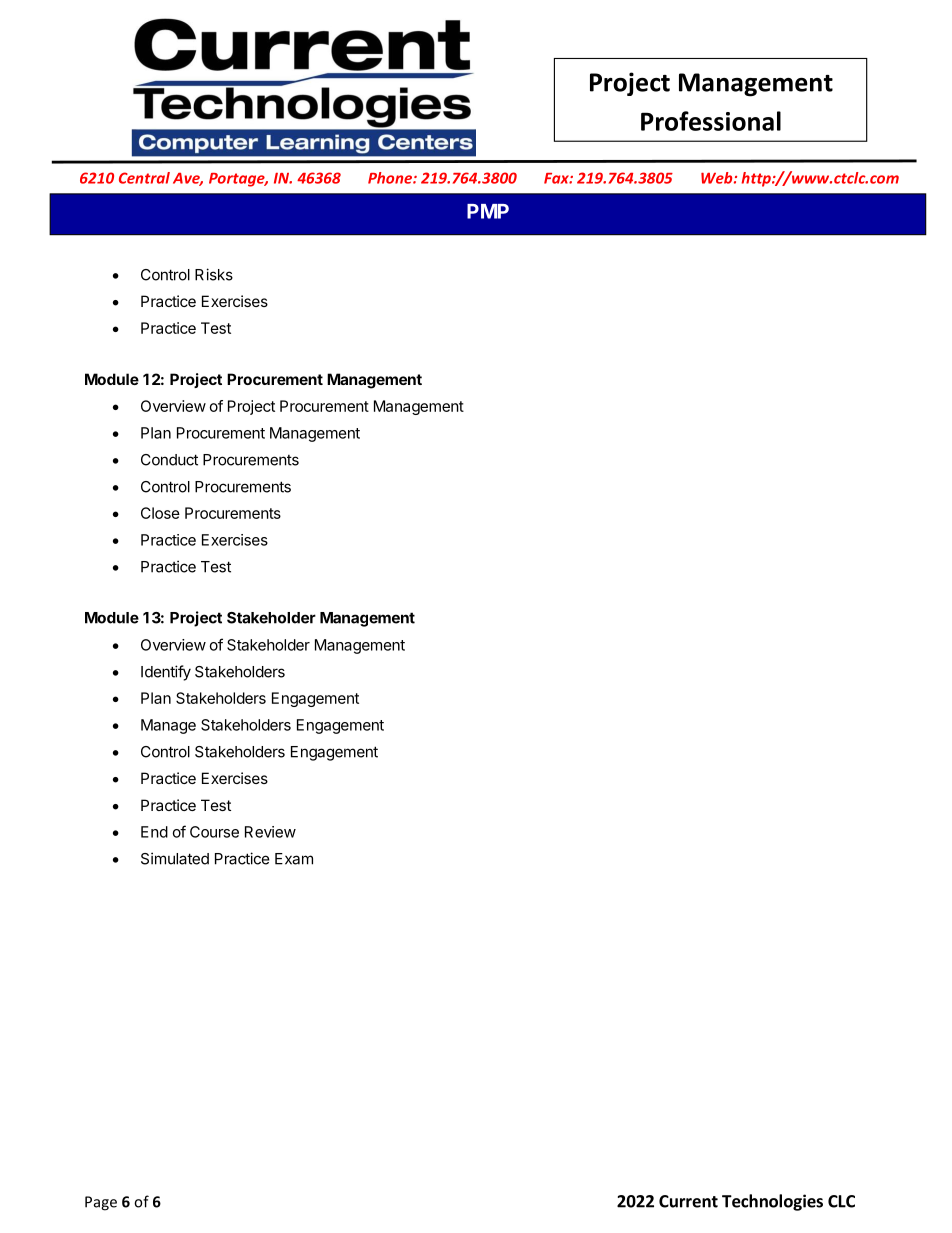 The image size is (952, 1233). What do you see at coordinates (169, 460) in the page?
I see `Conduct` at bounding box center [169, 460].
